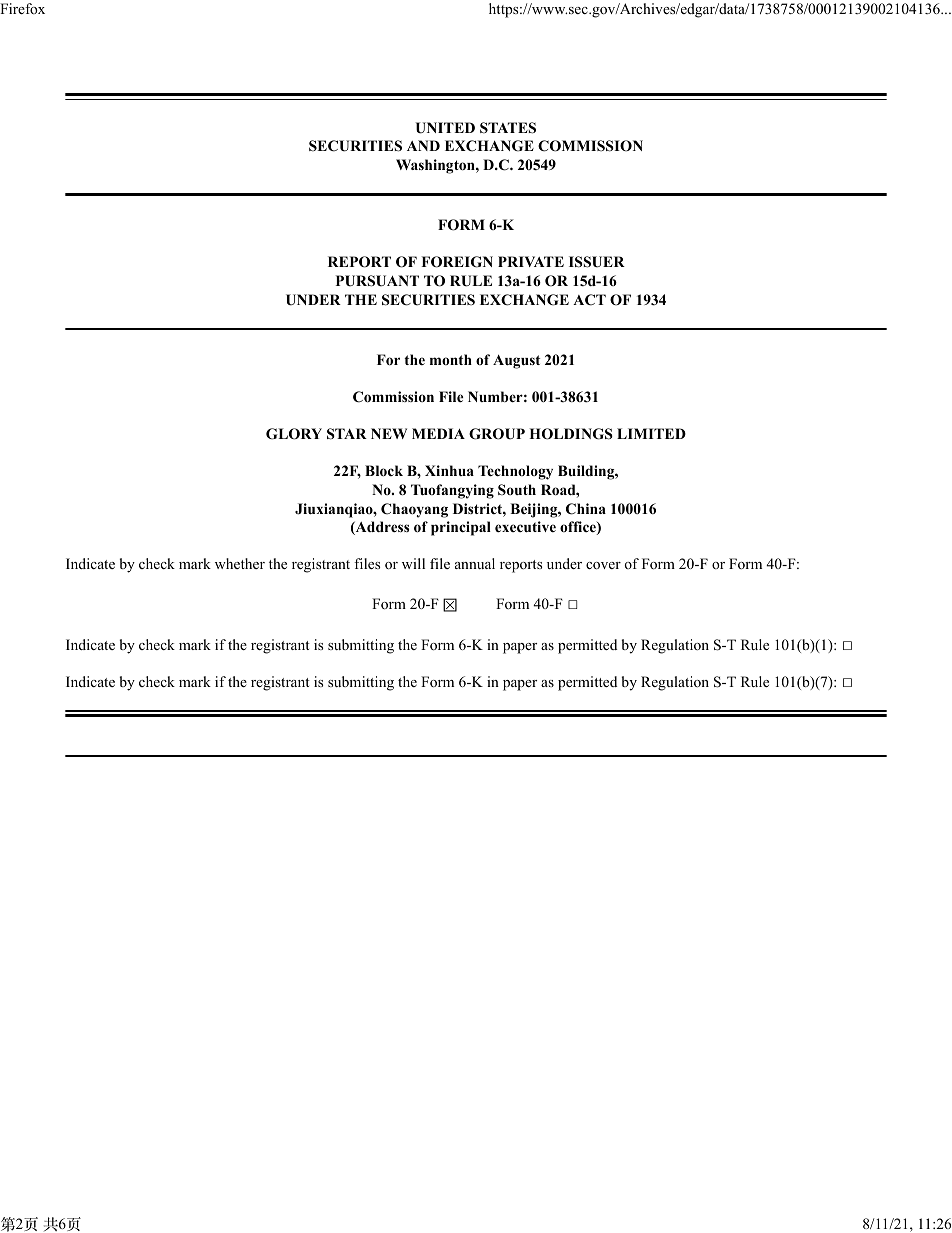 This screenshot has width=952, height=1233. I want to click on August, so click(516, 362).
